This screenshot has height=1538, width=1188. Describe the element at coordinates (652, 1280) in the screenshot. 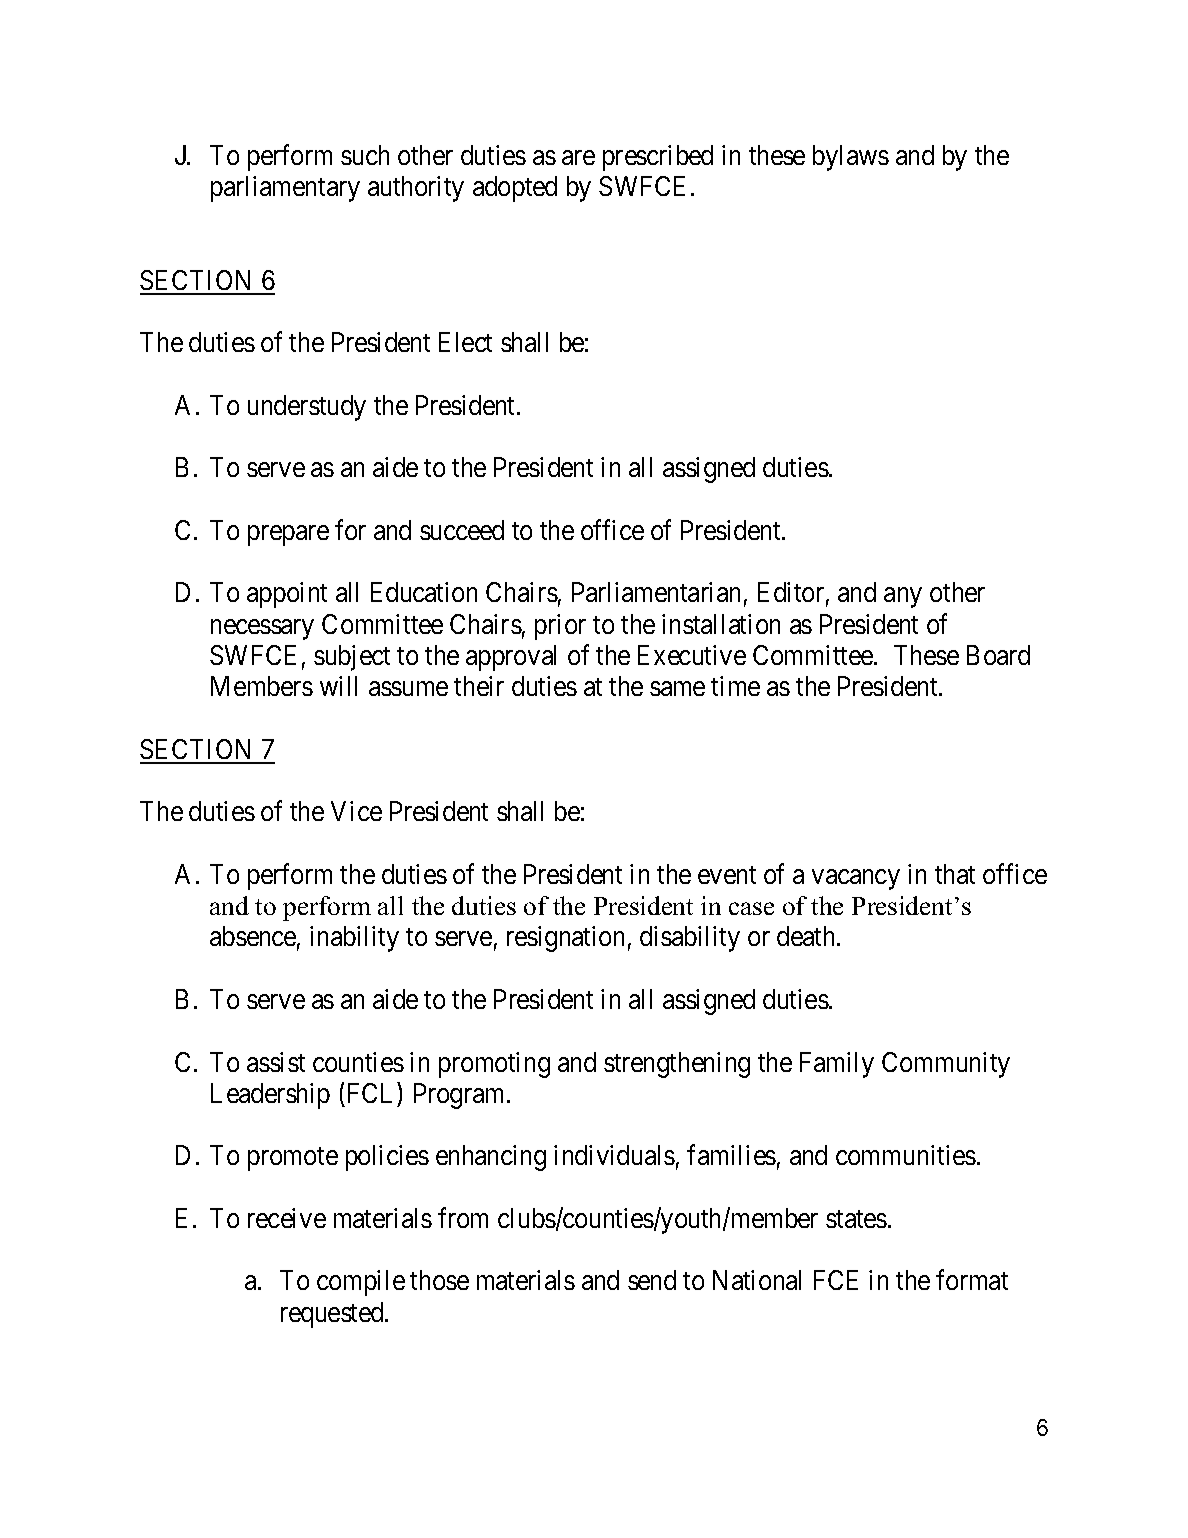

I see `send` at that location.
